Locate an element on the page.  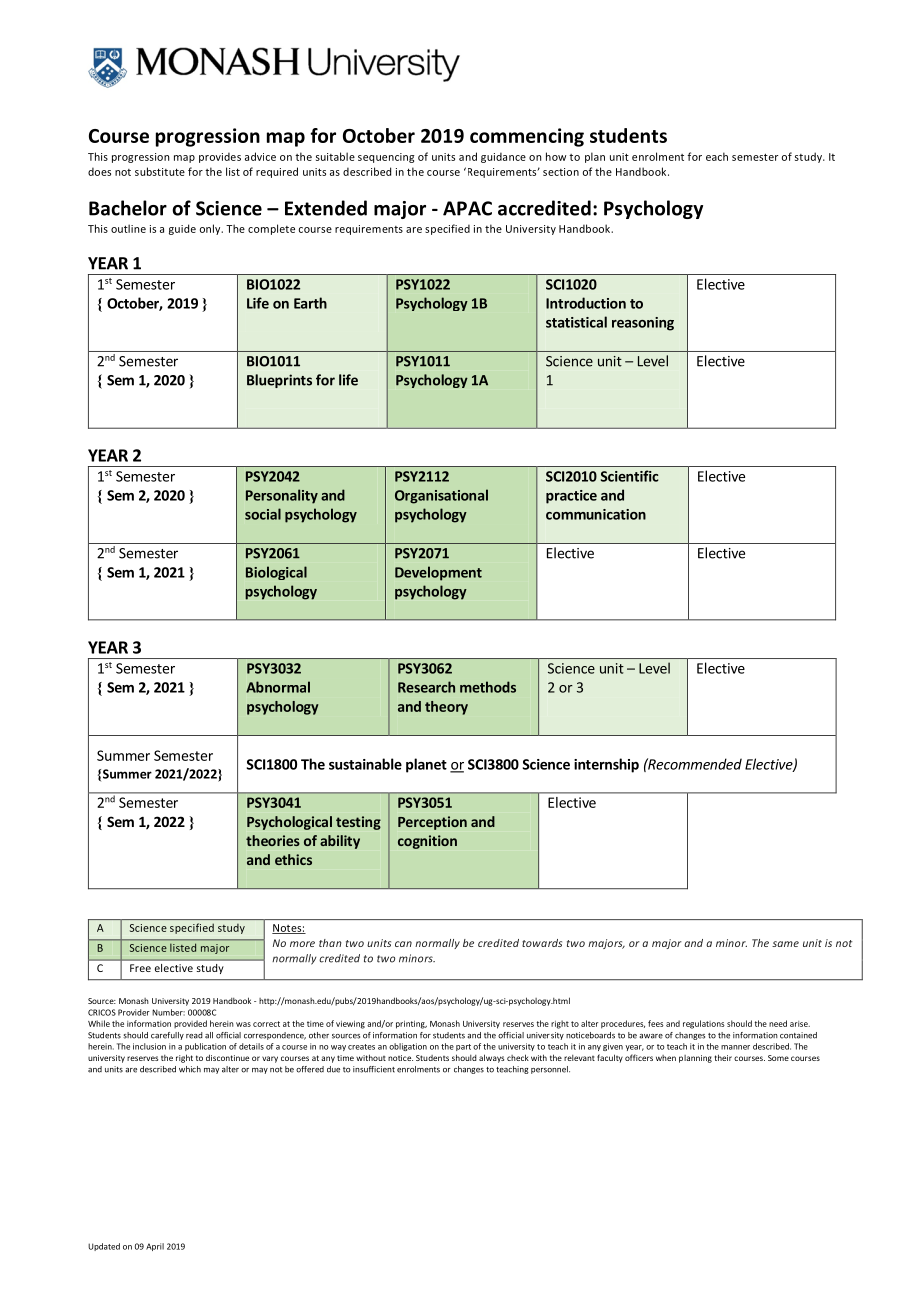
Organisational is located at coordinates (441, 496).
